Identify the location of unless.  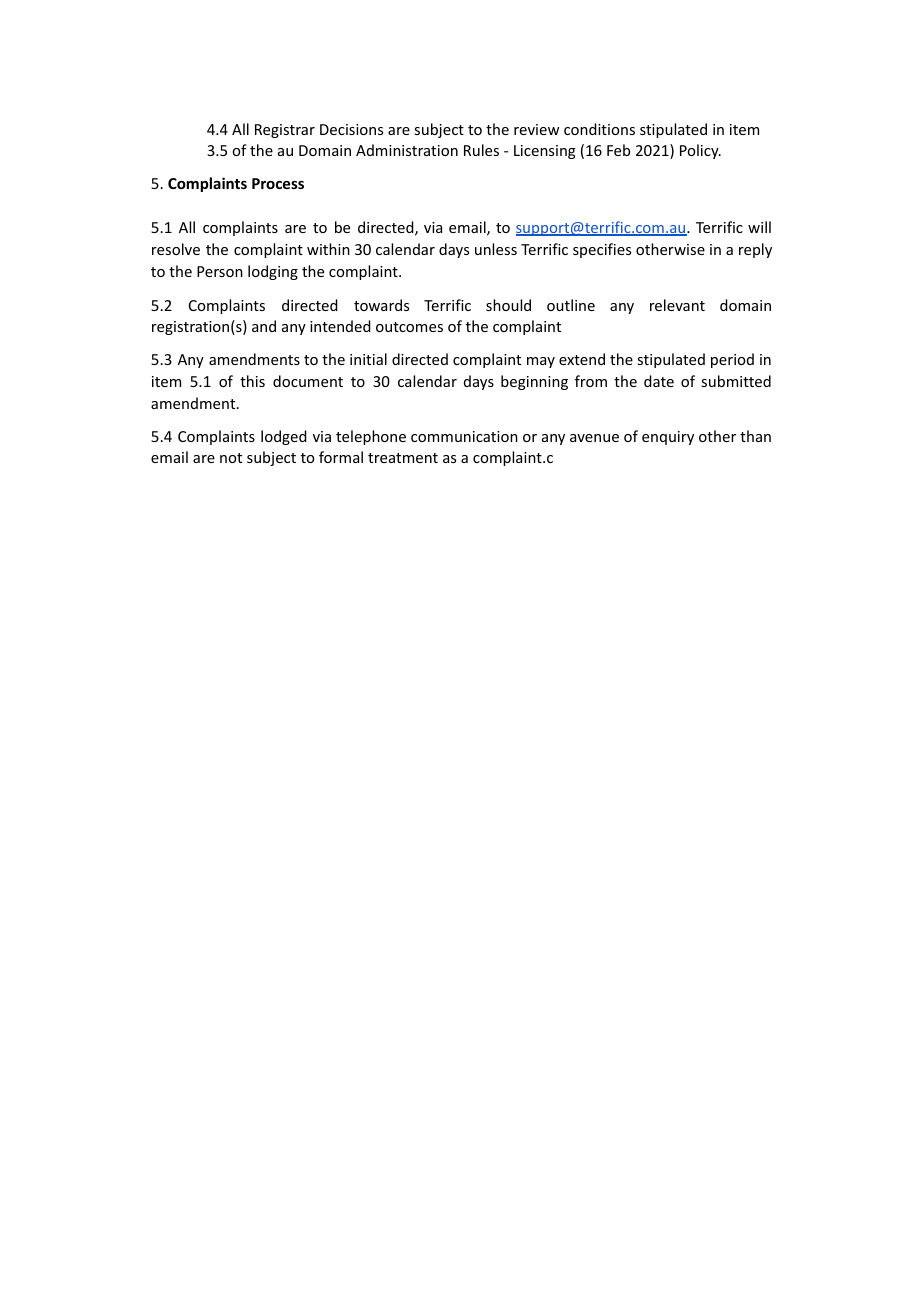
(496, 249).
